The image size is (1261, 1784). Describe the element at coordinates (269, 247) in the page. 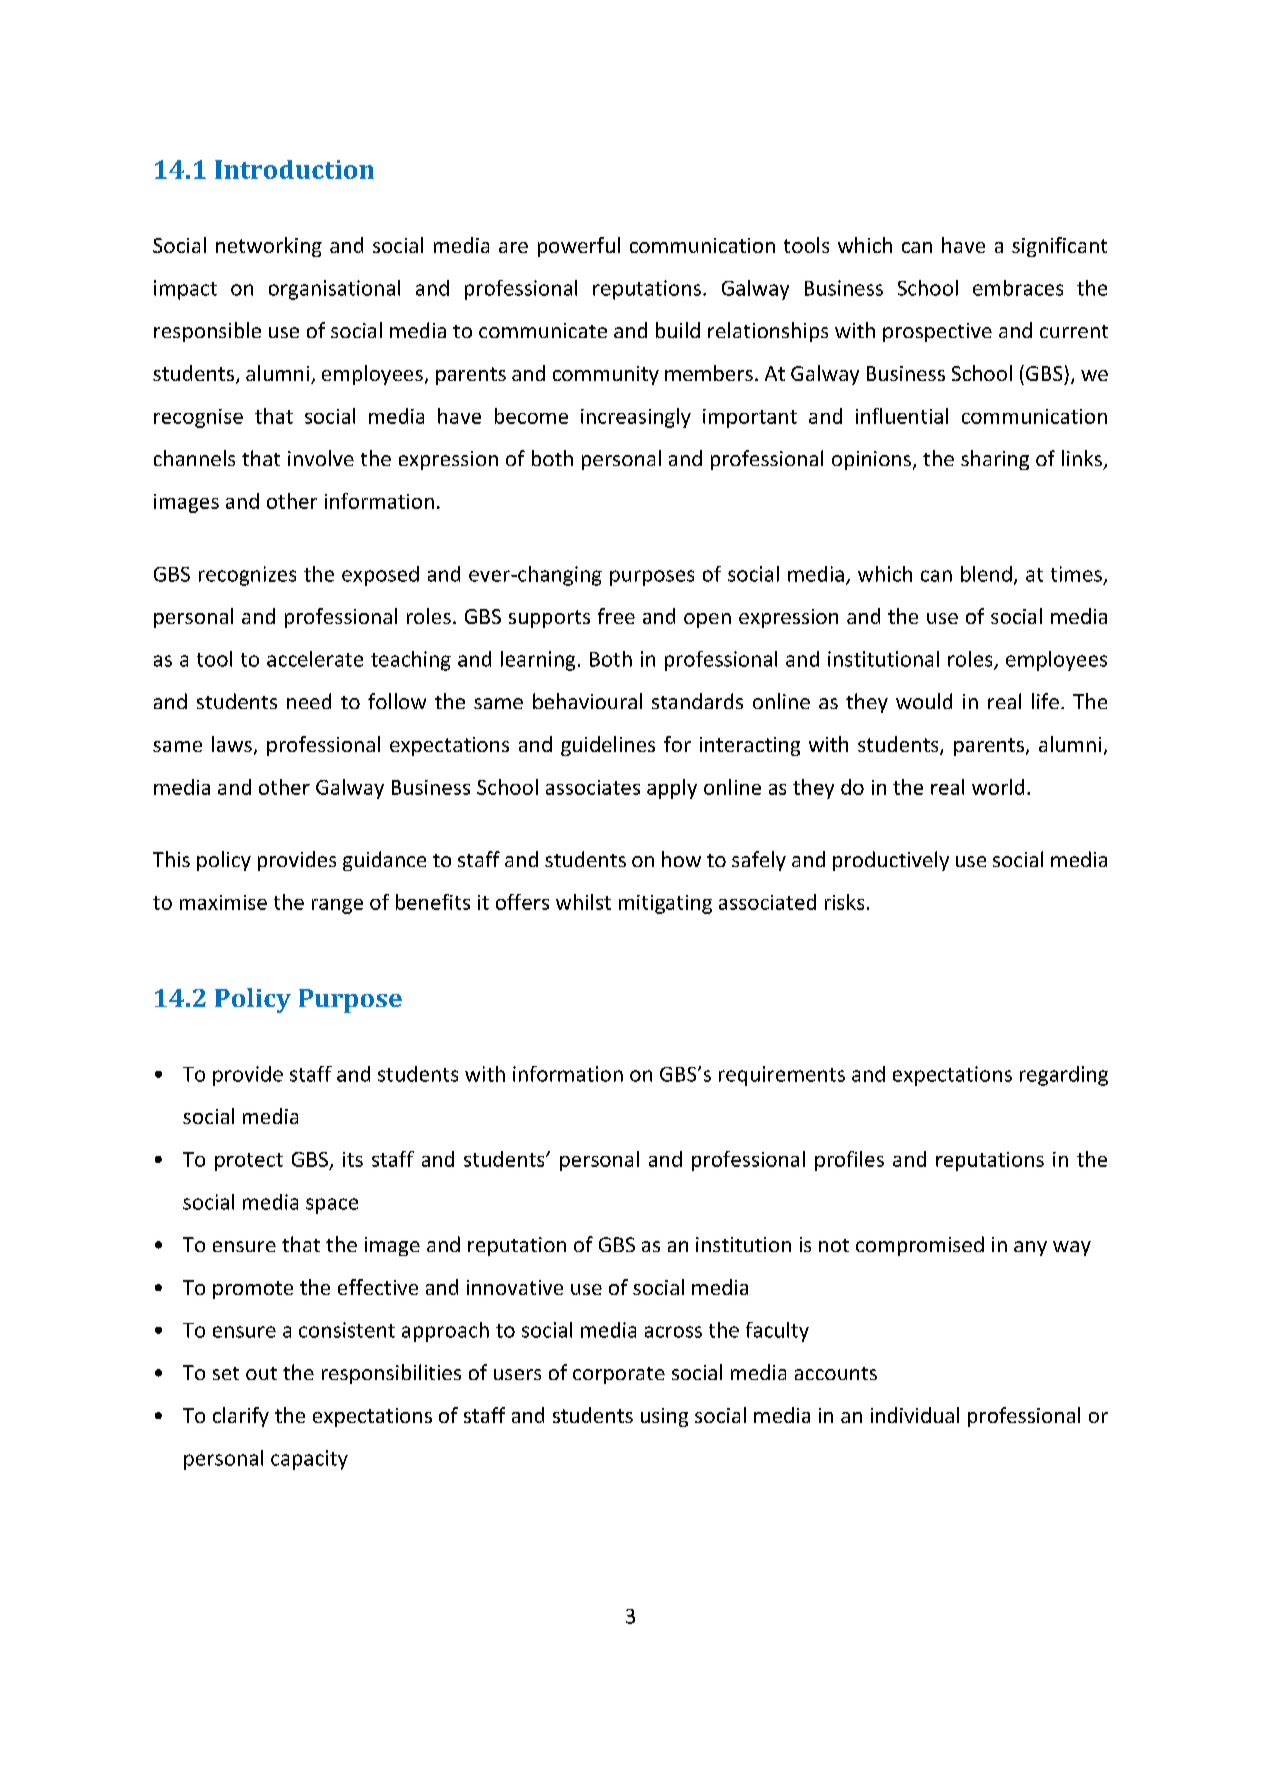

I see `networking` at that location.
